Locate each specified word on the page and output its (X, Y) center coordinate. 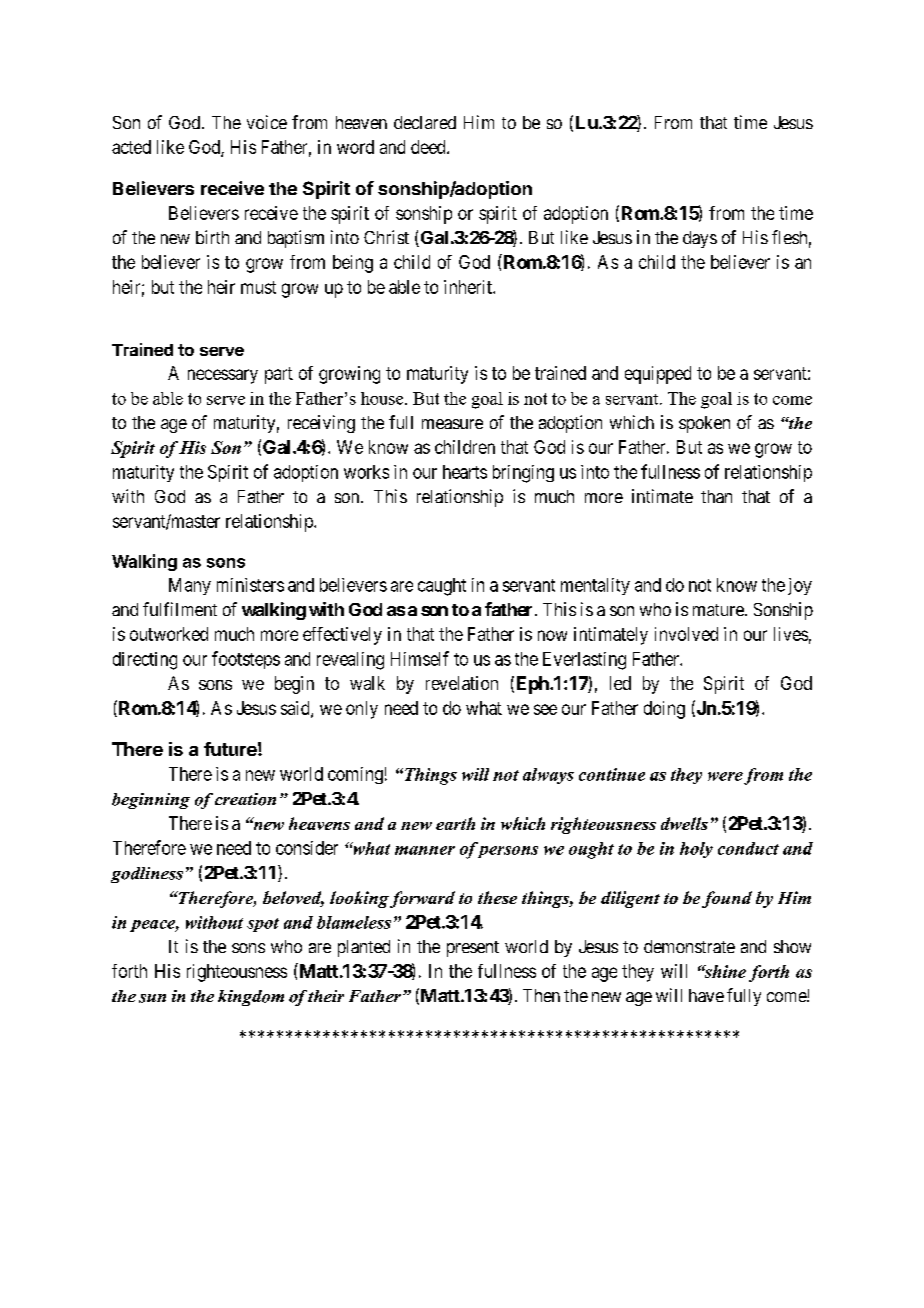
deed (429, 147)
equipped (658, 375)
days (700, 239)
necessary (223, 376)
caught (442, 587)
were (725, 776)
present (473, 949)
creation (245, 799)
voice (267, 122)
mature (719, 610)
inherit (469, 287)
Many (190, 586)
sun (152, 998)
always (548, 776)
